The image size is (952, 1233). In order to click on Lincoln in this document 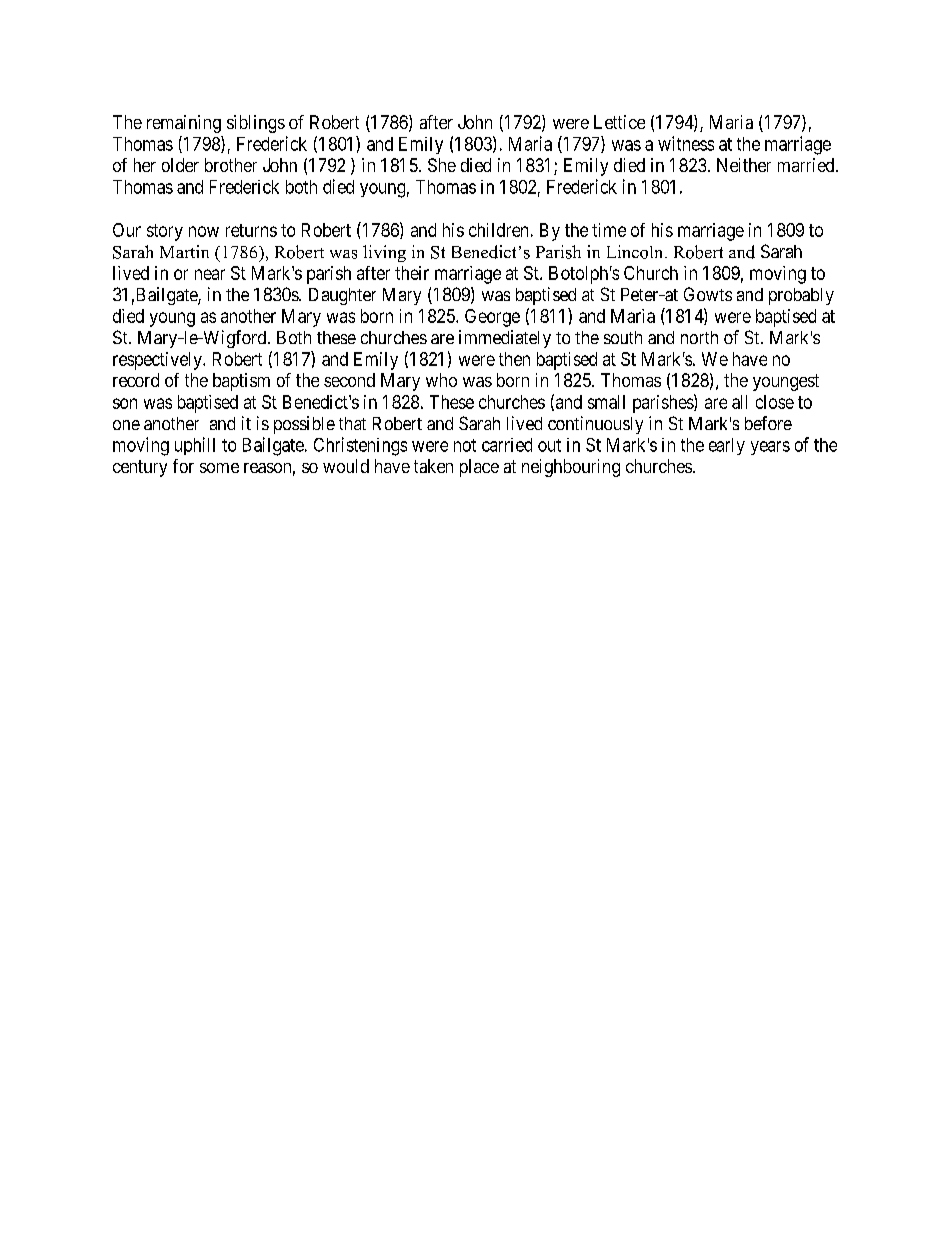, I will do `click(636, 252)`.
